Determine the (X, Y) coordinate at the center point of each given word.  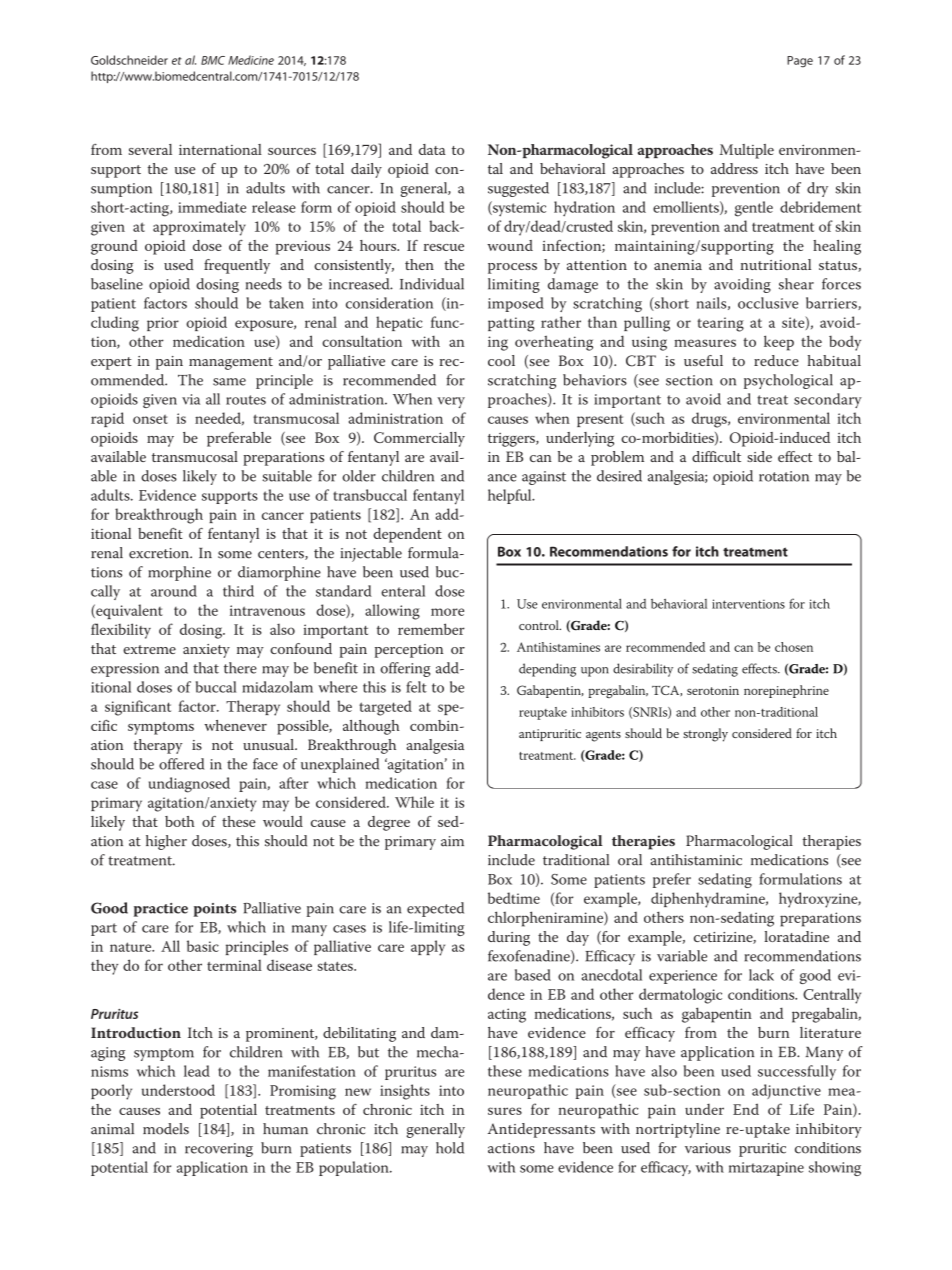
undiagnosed (189, 785)
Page (800, 62)
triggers (512, 440)
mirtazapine (766, 1169)
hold (450, 1148)
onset (150, 419)
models (166, 1129)
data (432, 149)
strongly (705, 735)
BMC (213, 60)
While (414, 802)
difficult (716, 456)
